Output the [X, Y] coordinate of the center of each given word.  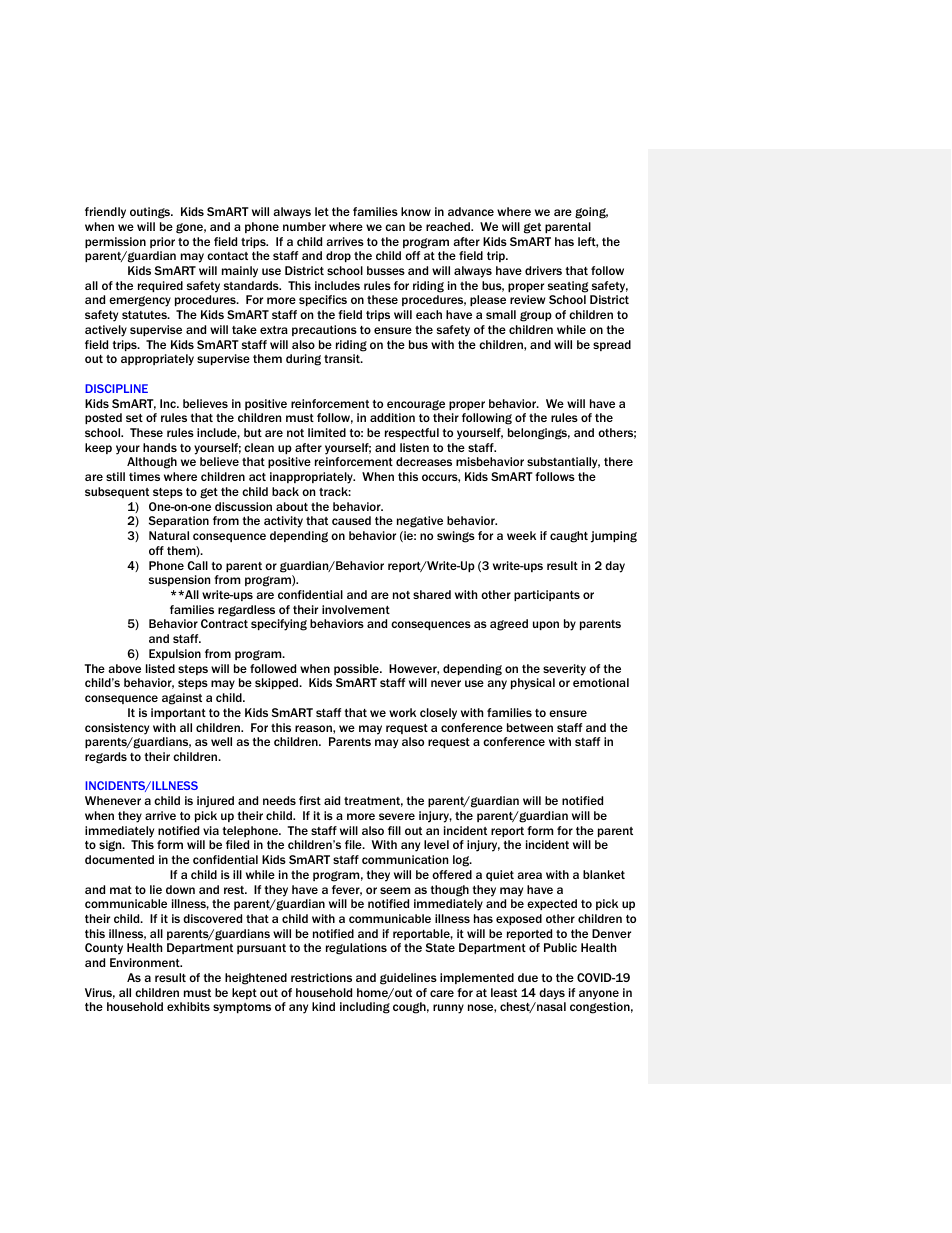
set [134, 418]
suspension [179, 580]
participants [547, 595]
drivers [543, 270]
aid [332, 800]
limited [327, 432]
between [530, 727]
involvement [356, 609]
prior [162, 242]
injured [215, 802]
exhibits [188, 1006]
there [618, 461]
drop [338, 256]
